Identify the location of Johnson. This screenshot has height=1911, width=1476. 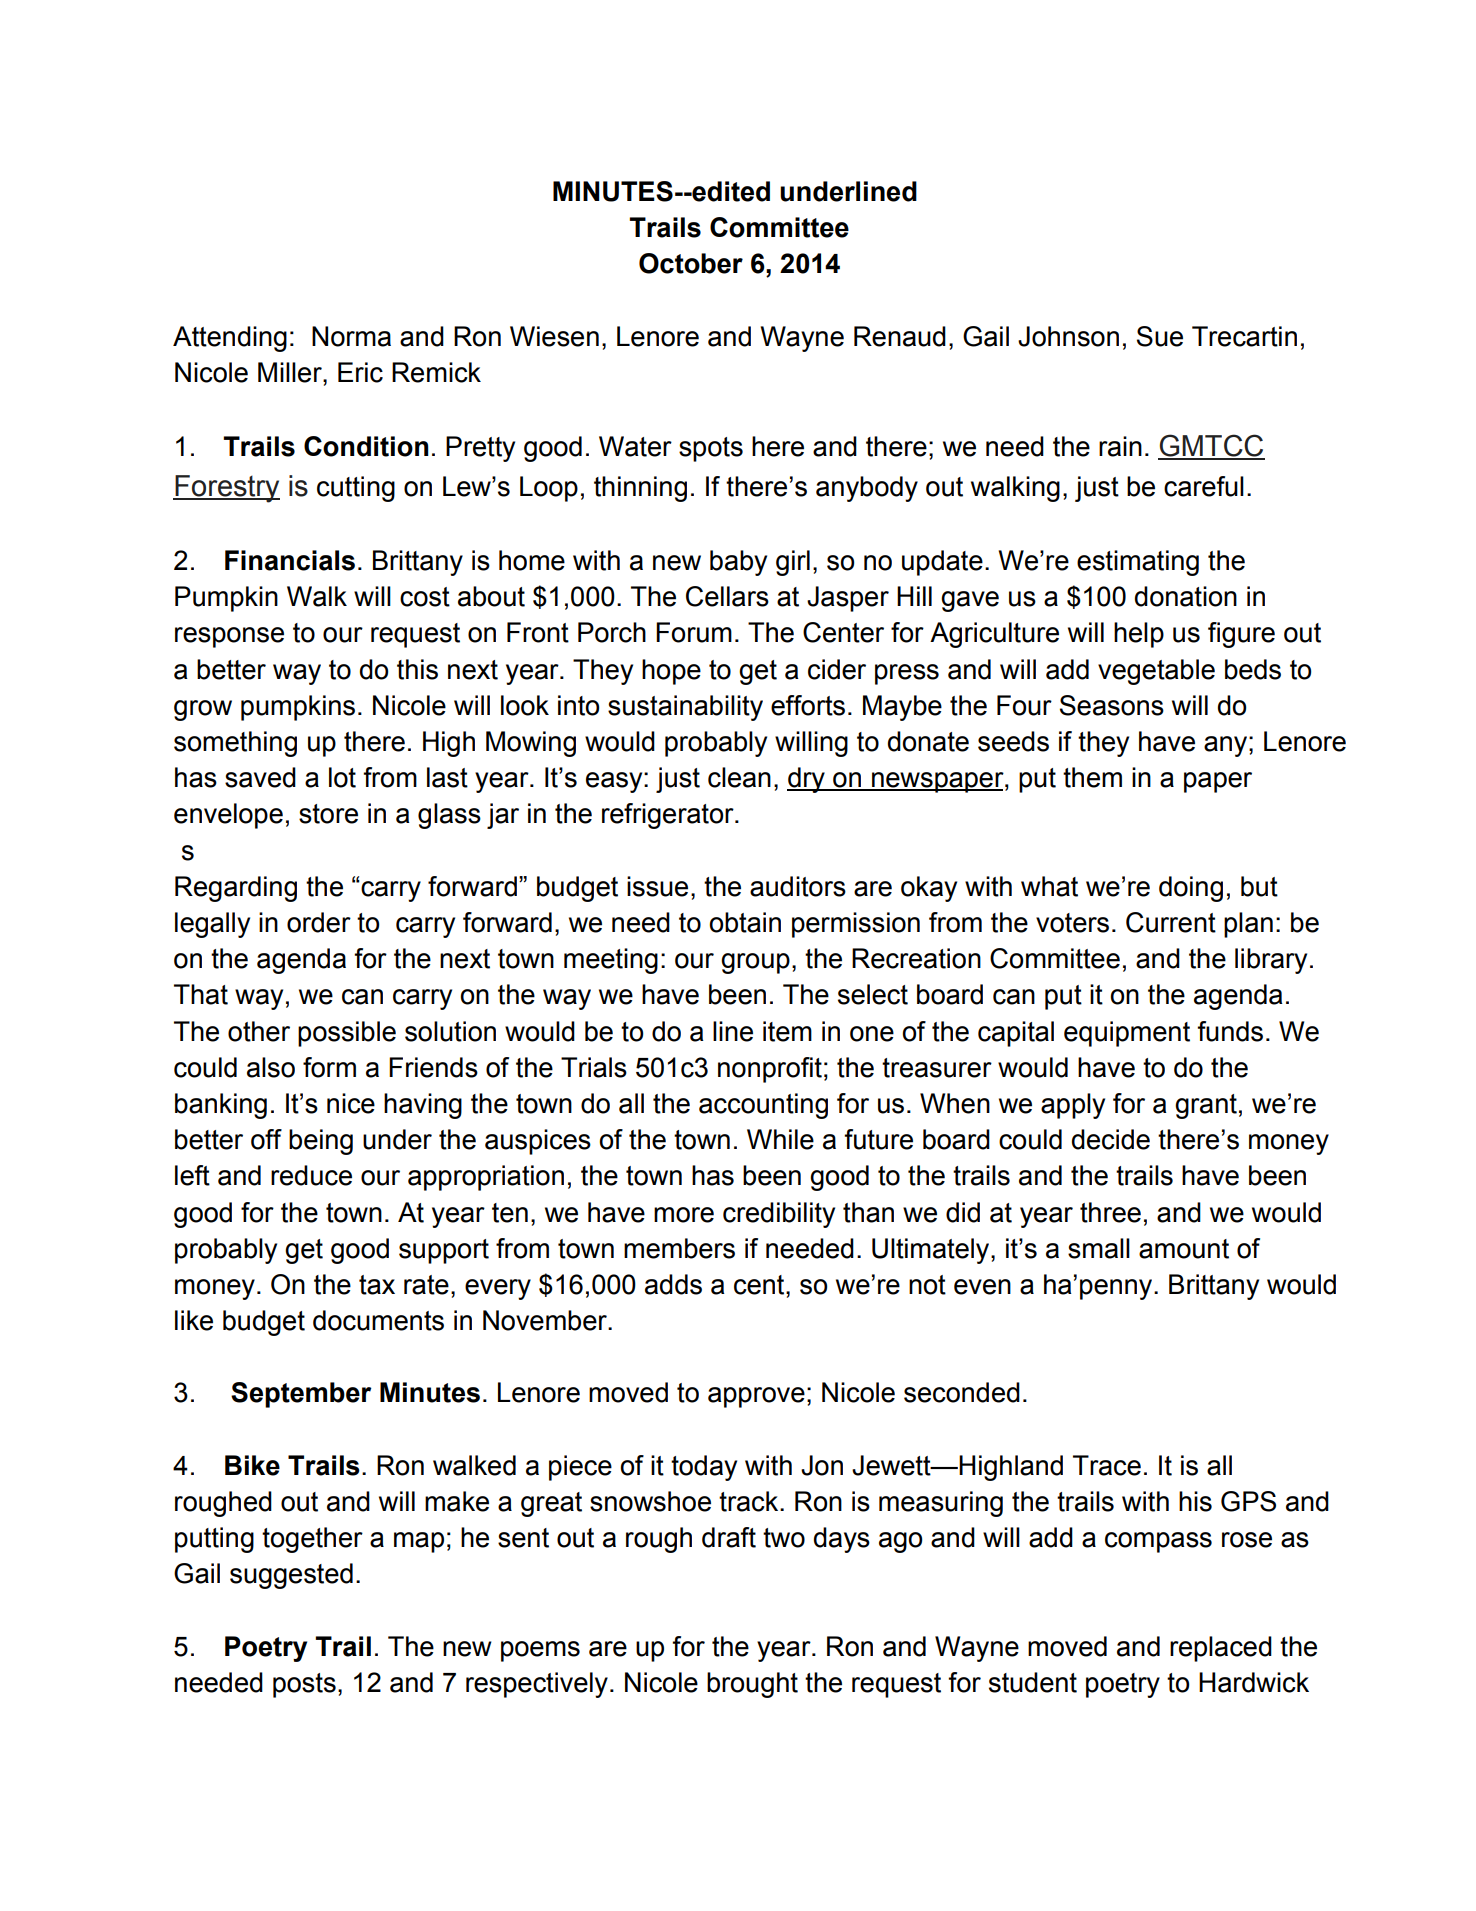
(1068, 336).
